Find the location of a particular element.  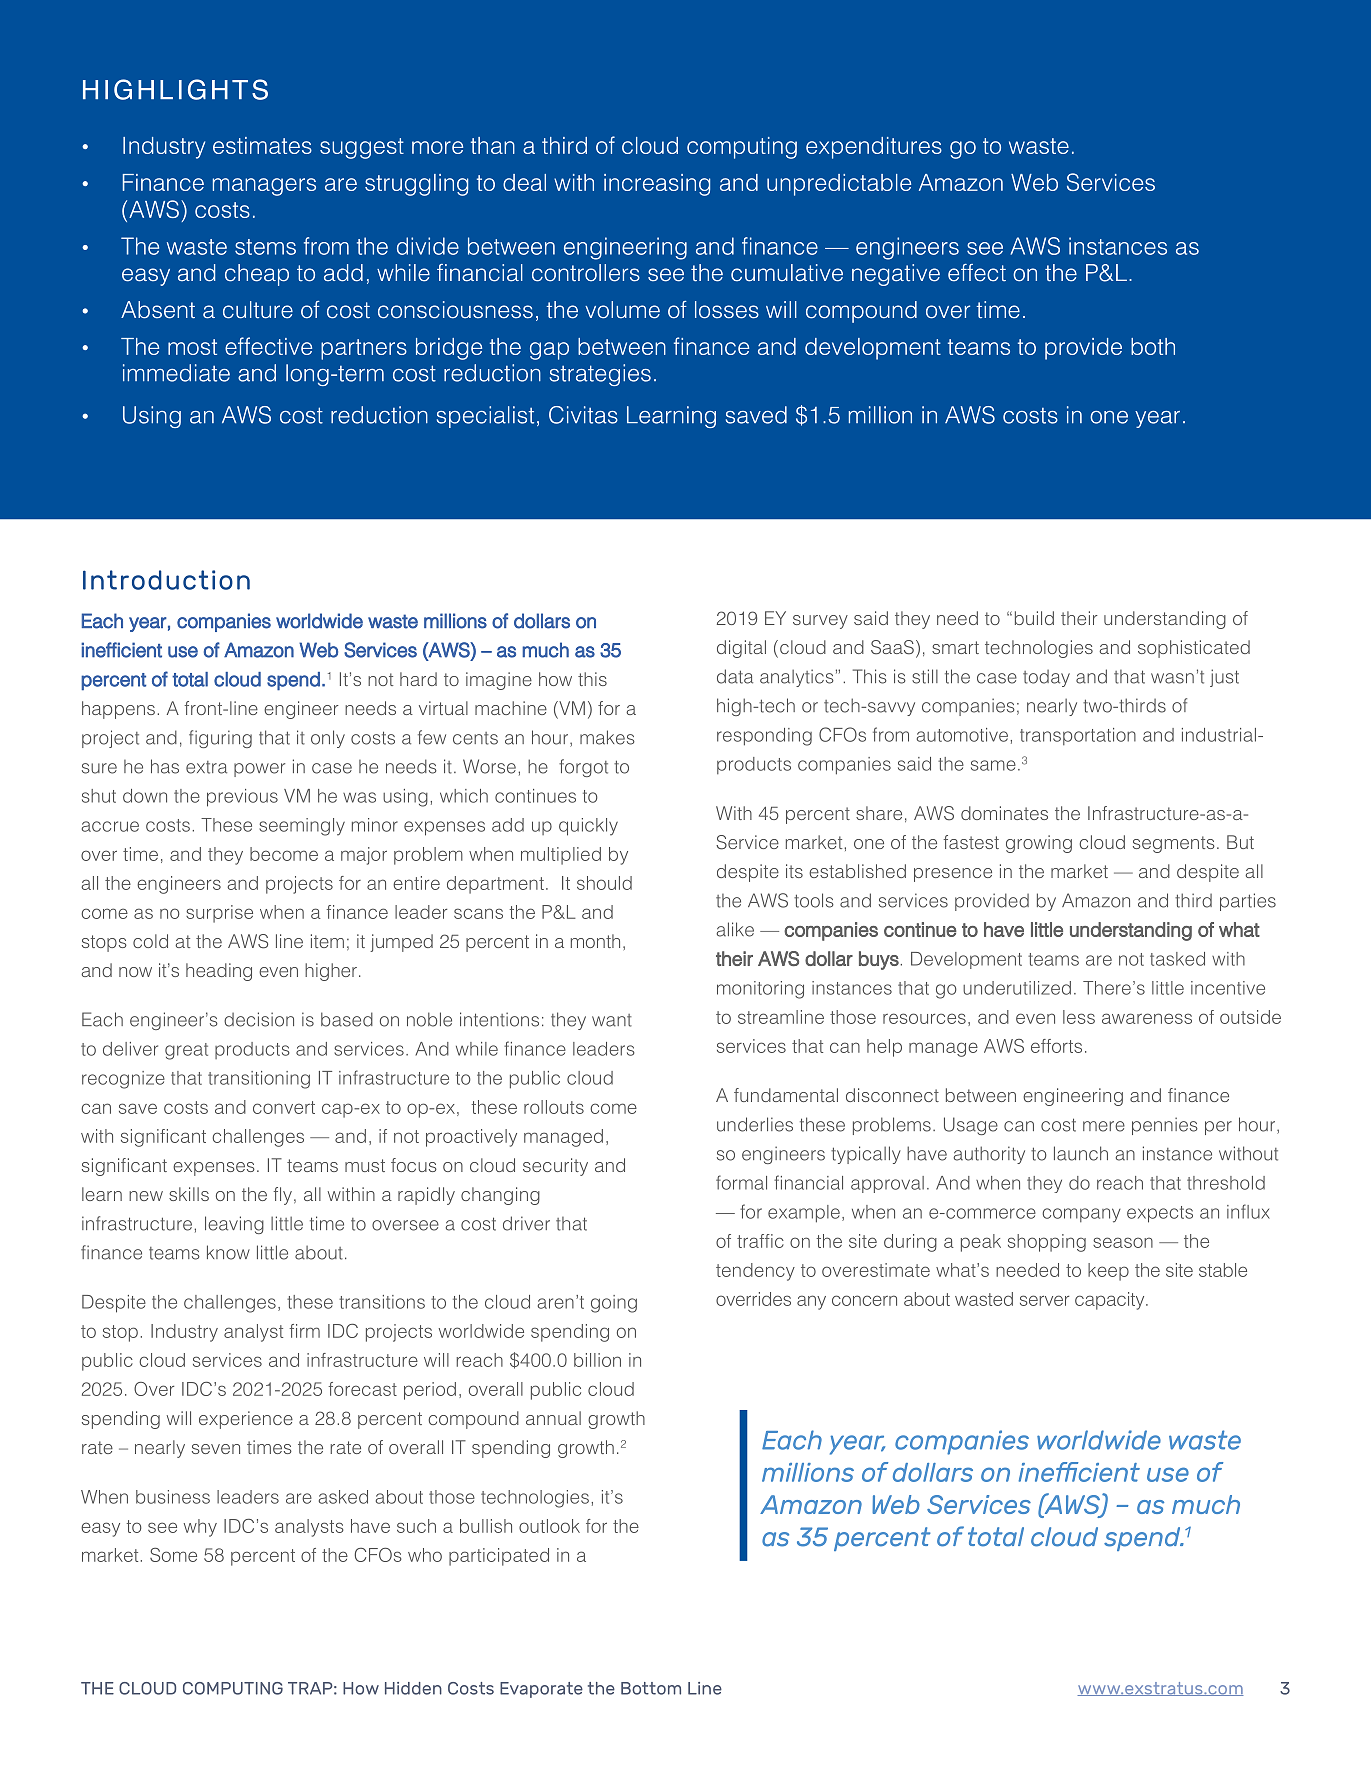

increasing is located at coordinates (657, 185).
